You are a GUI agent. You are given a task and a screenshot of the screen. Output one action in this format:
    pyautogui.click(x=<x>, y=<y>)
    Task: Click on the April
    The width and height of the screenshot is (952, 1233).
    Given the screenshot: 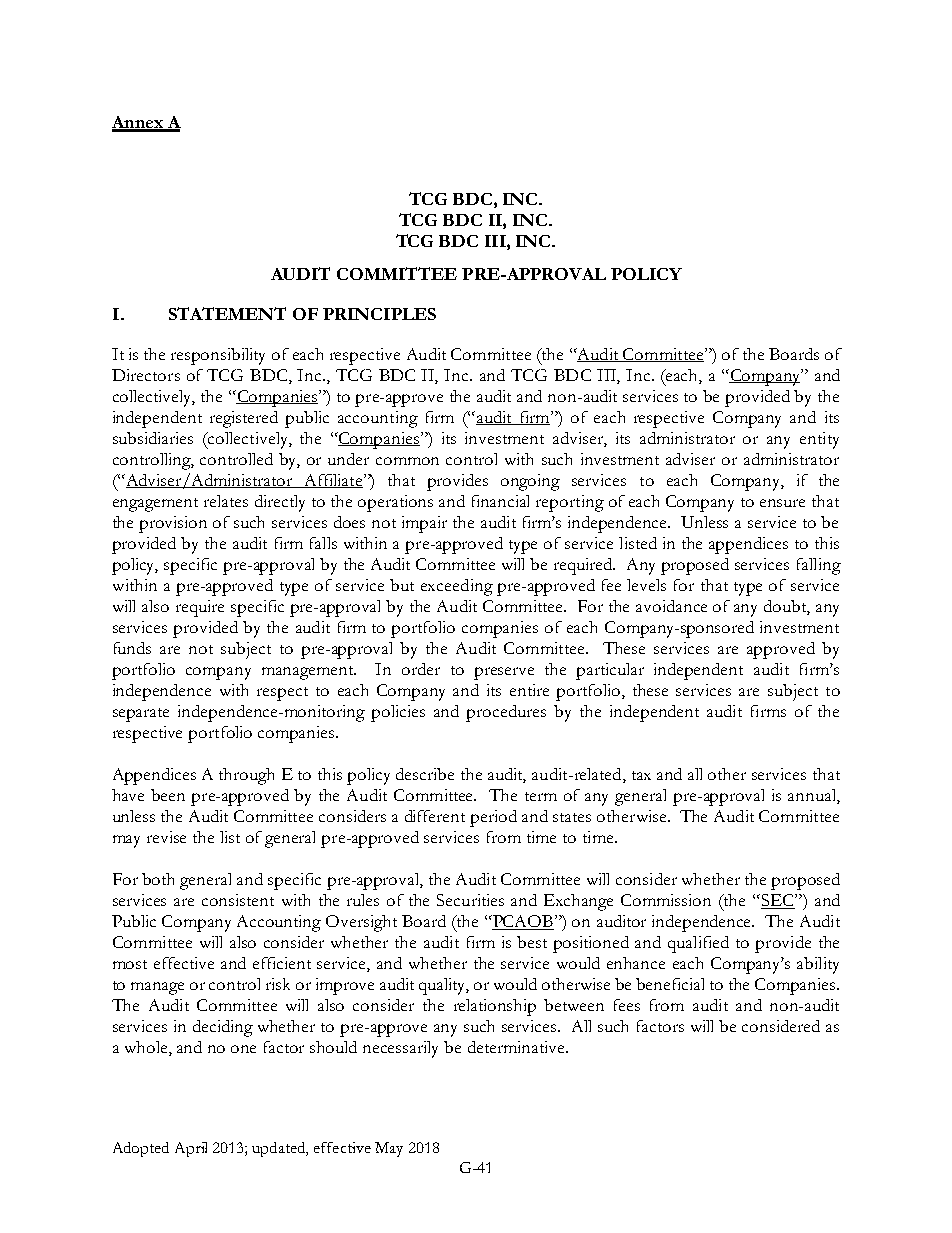 What is the action you would take?
    pyautogui.click(x=191, y=1149)
